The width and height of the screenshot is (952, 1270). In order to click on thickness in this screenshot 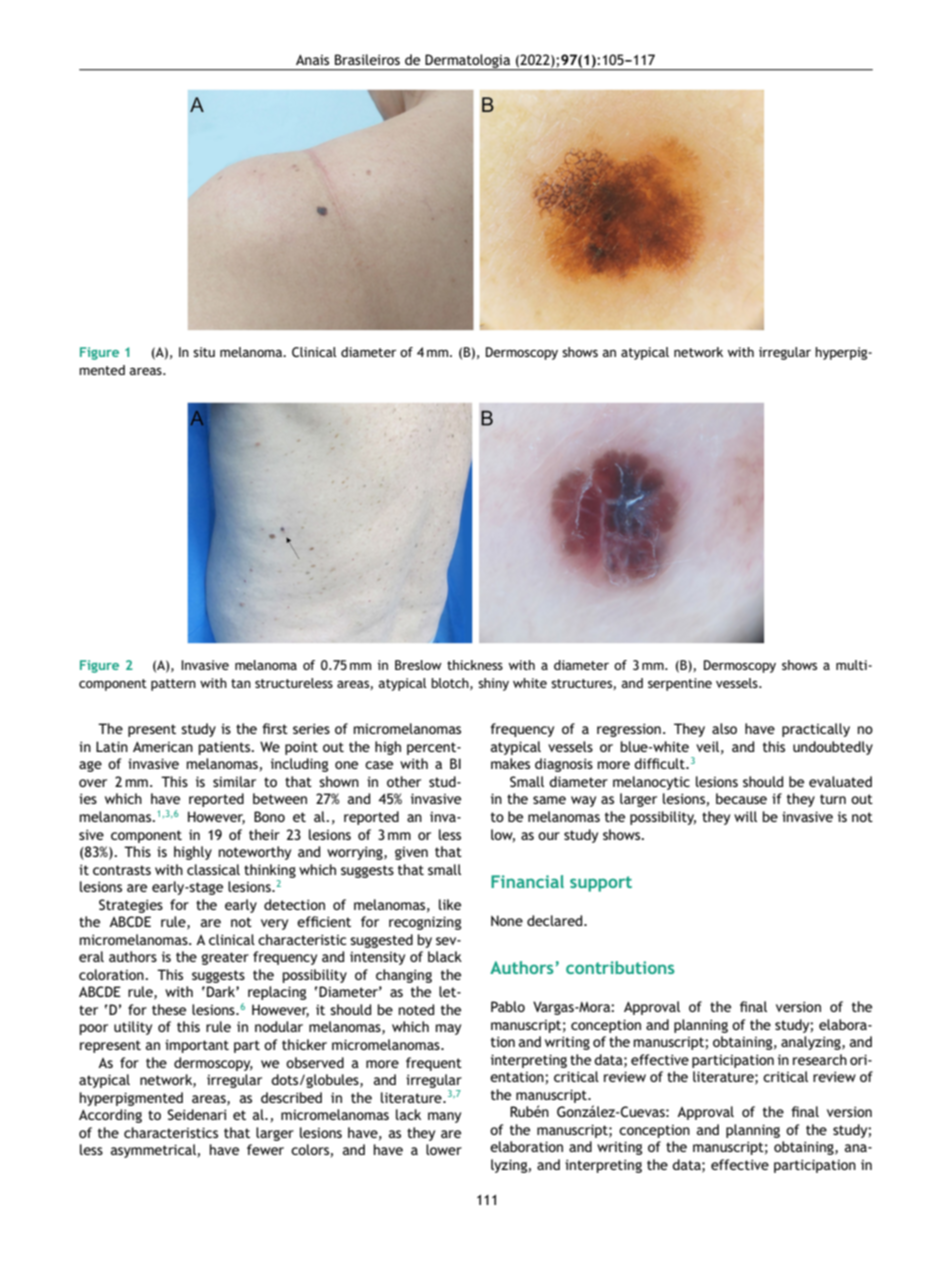, I will do `click(475, 665)`.
